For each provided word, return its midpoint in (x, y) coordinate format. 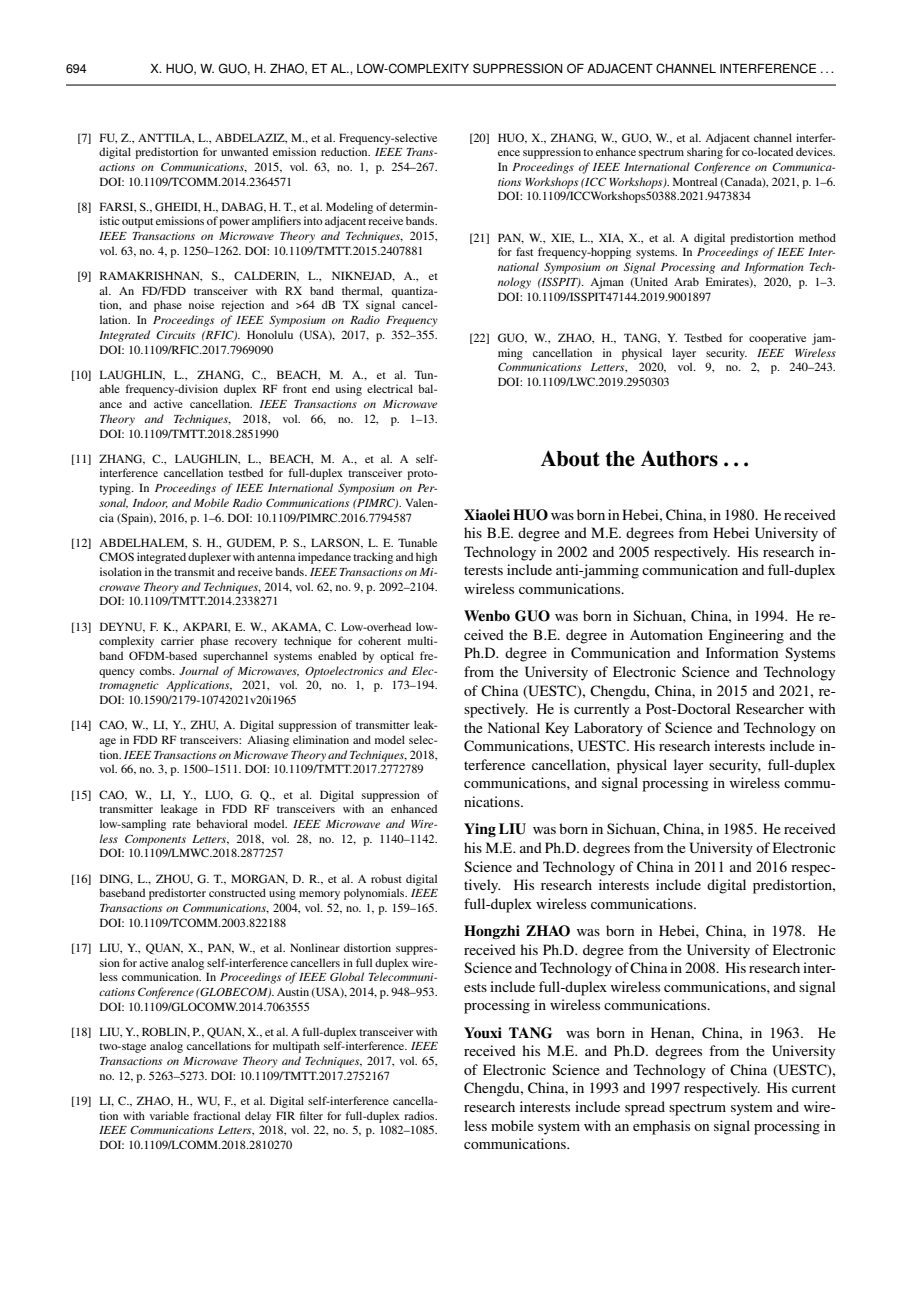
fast (524, 251)
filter (311, 1115)
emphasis (661, 1127)
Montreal (695, 181)
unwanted (244, 151)
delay (258, 1117)
